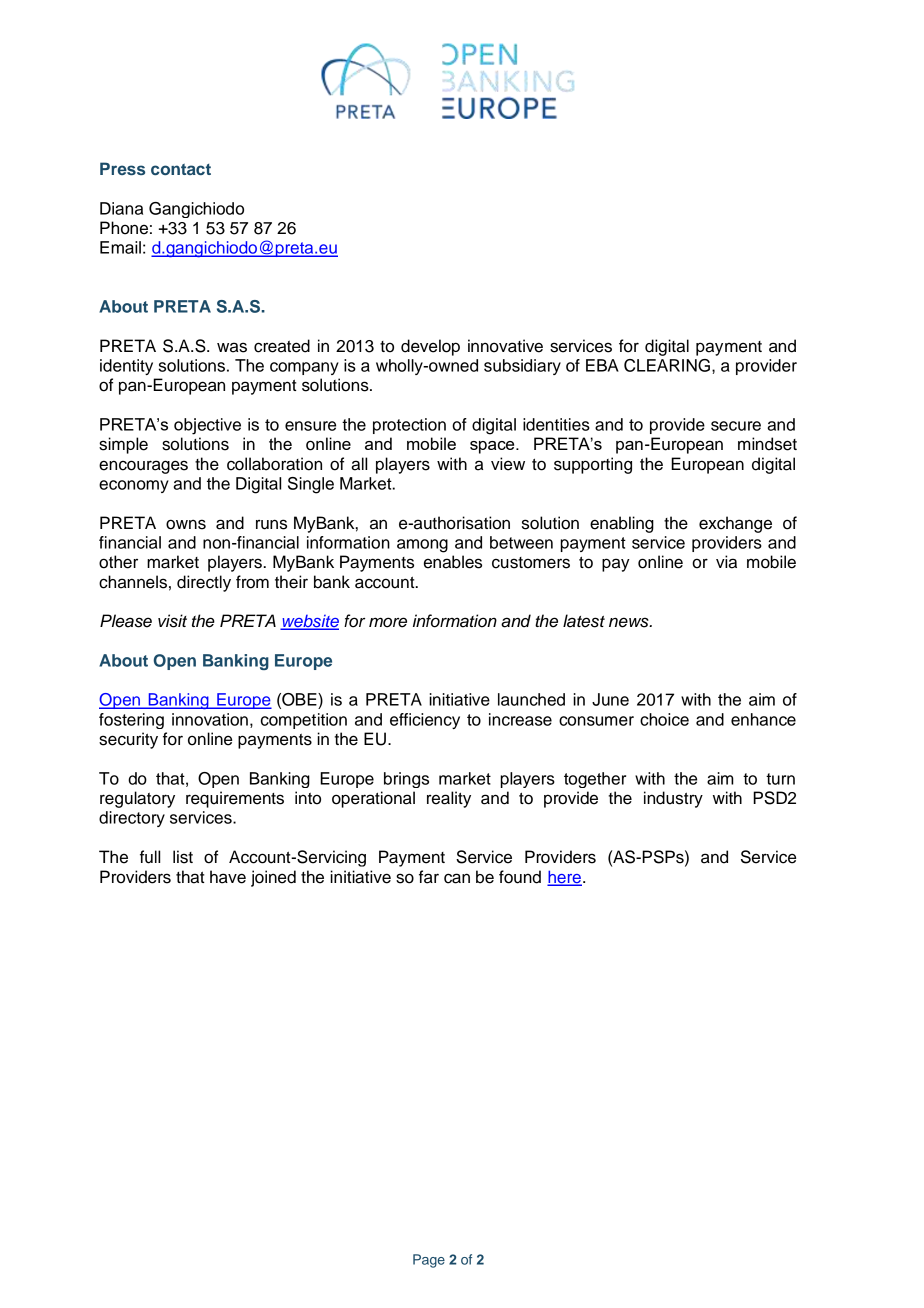  Describe the element at coordinates (667, 365) in the document. I see `CLEARING` at that location.
